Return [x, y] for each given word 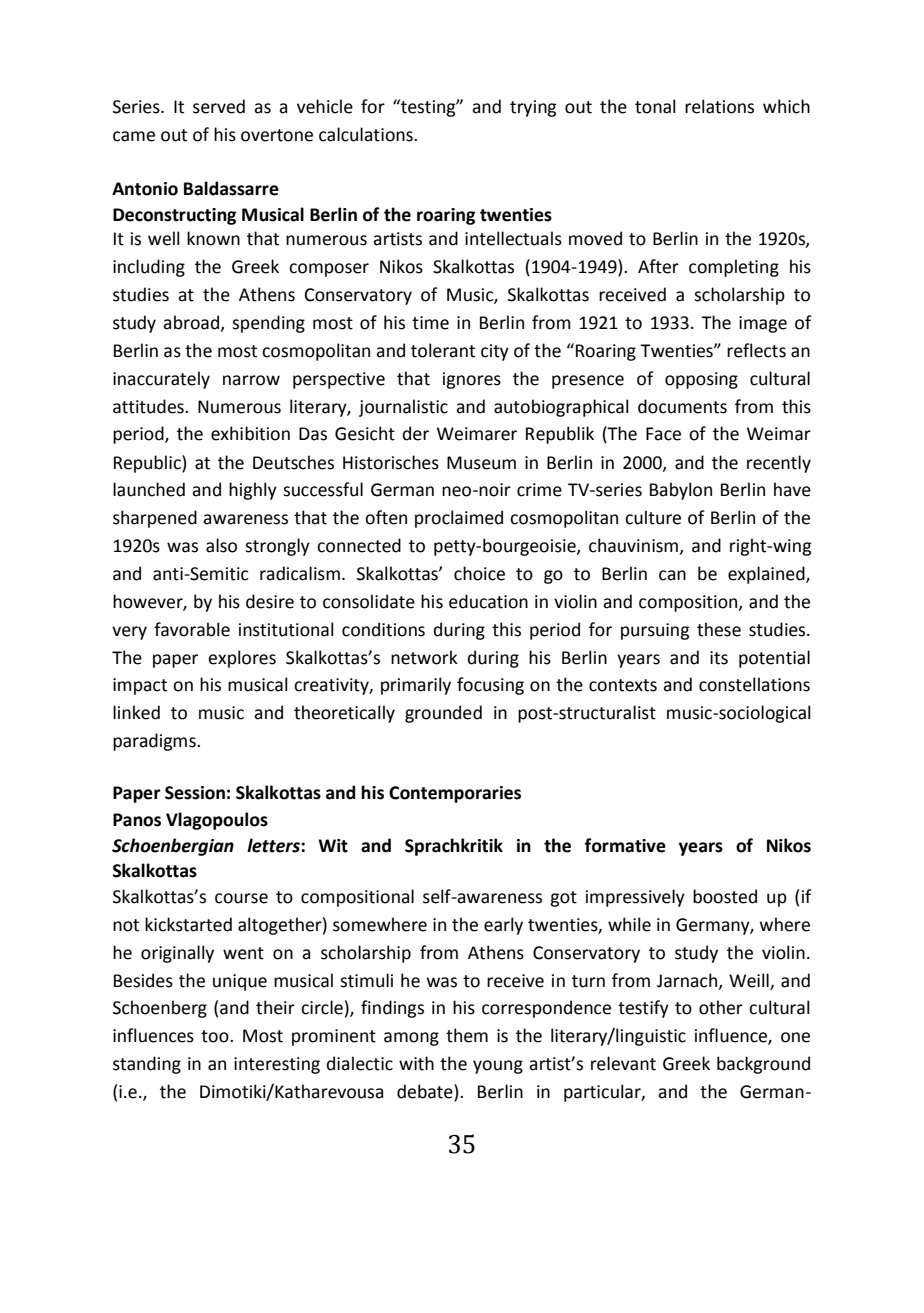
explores [242, 659]
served [219, 106]
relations [719, 106]
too [216, 1036]
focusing [490, 686]
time [430, 323]
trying [533, 108]
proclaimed [459, 519]
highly [253, 491]
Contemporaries [455, 794]
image [763, 324]
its [719, 658]
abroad [192, 323]
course [241, 898]
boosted [725, 896]
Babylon [681, 491]
